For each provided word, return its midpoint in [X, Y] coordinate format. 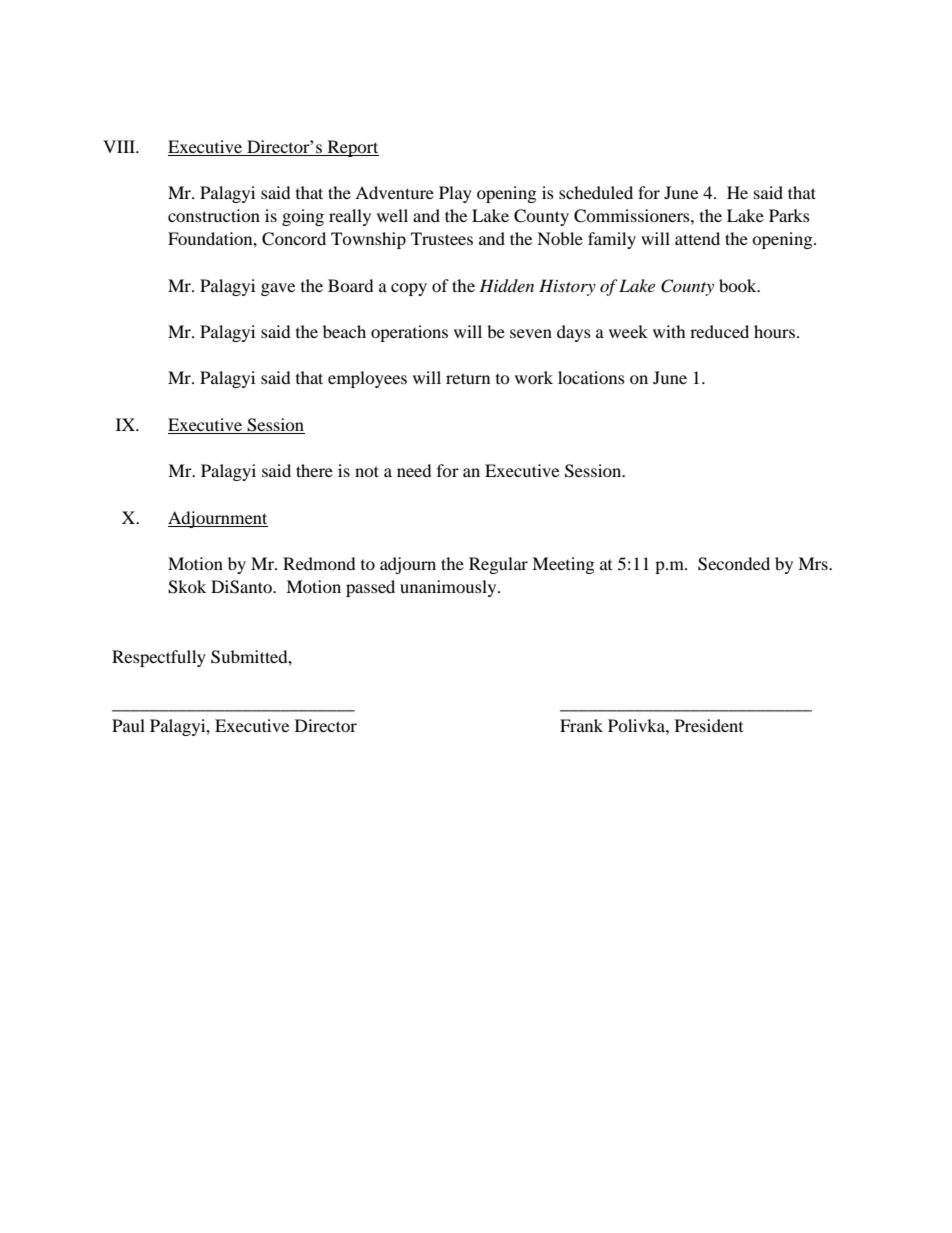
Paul [128, 725]
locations [591, 377]
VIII [120, 146]
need [414, 470]
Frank [581, 725]
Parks [789, 215]
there [314, 470]
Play [455, 194]
